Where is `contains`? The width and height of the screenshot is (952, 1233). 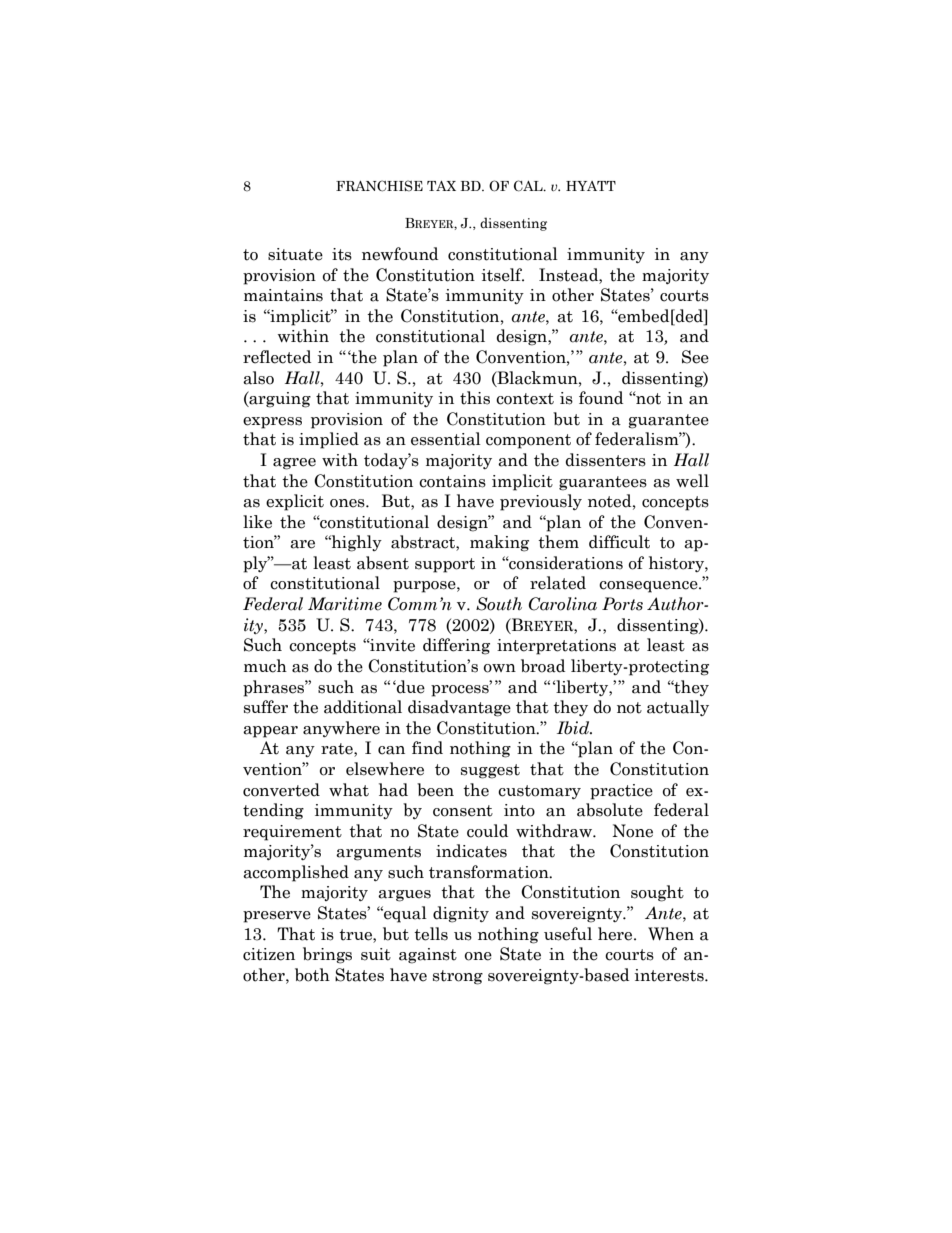 contains is located at coordinates (452, 481).
